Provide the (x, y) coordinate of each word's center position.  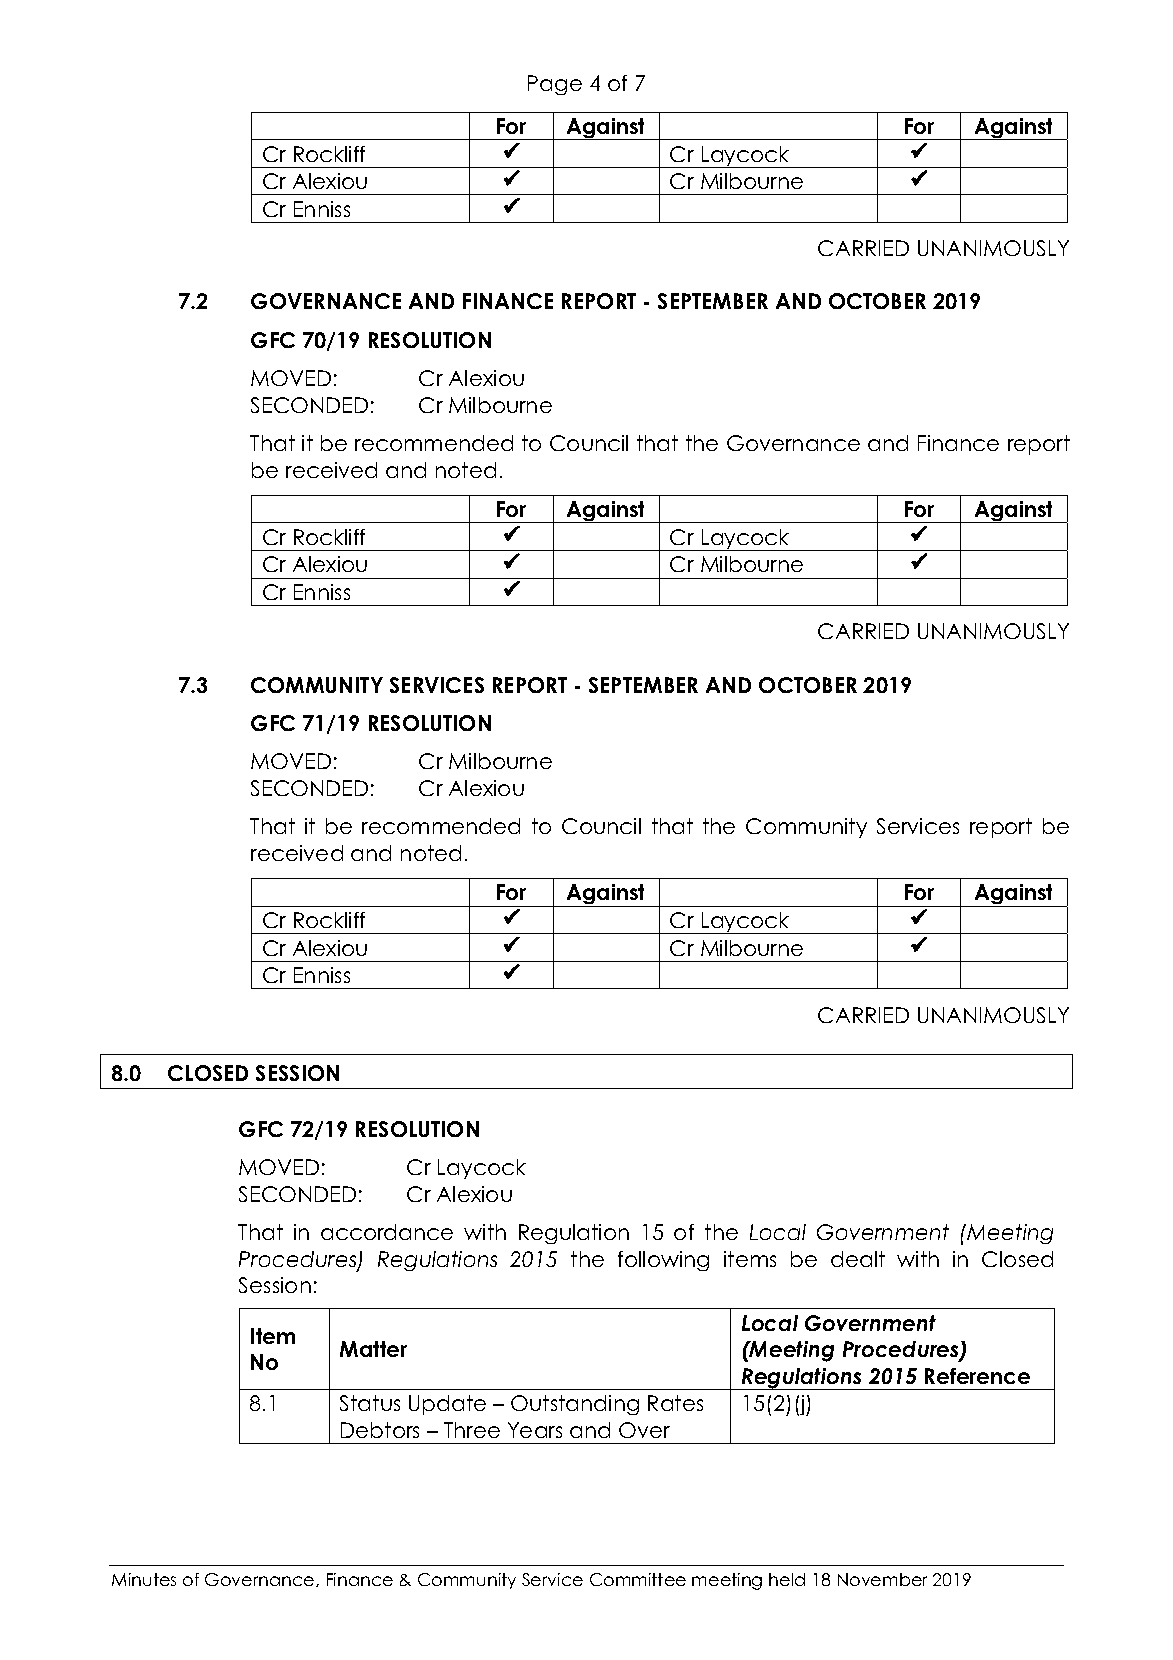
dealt (858, 1259)
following (663, 1261)
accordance (387, 1232)
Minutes (144, 1579)
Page (555, 85)
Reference (977, 1376)
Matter (373, 1349)
